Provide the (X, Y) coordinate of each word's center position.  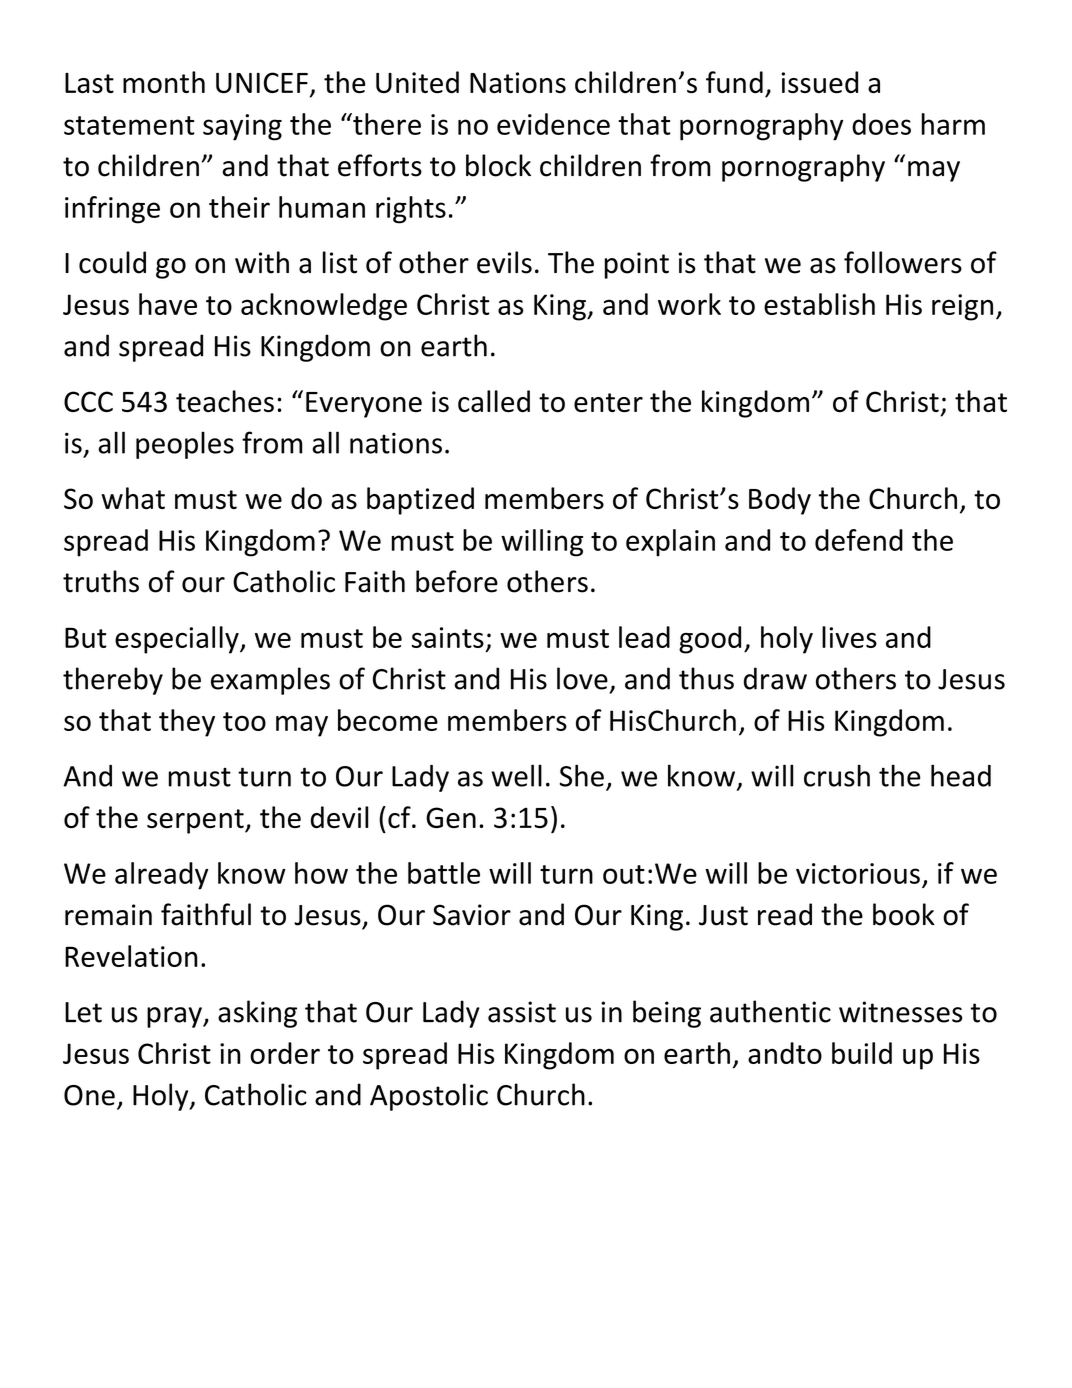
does (881, 124)
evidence (553, 124)
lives (849, 637)
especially (178, 640)
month (164, 82)
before (457, 581)
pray (175, 1017)
